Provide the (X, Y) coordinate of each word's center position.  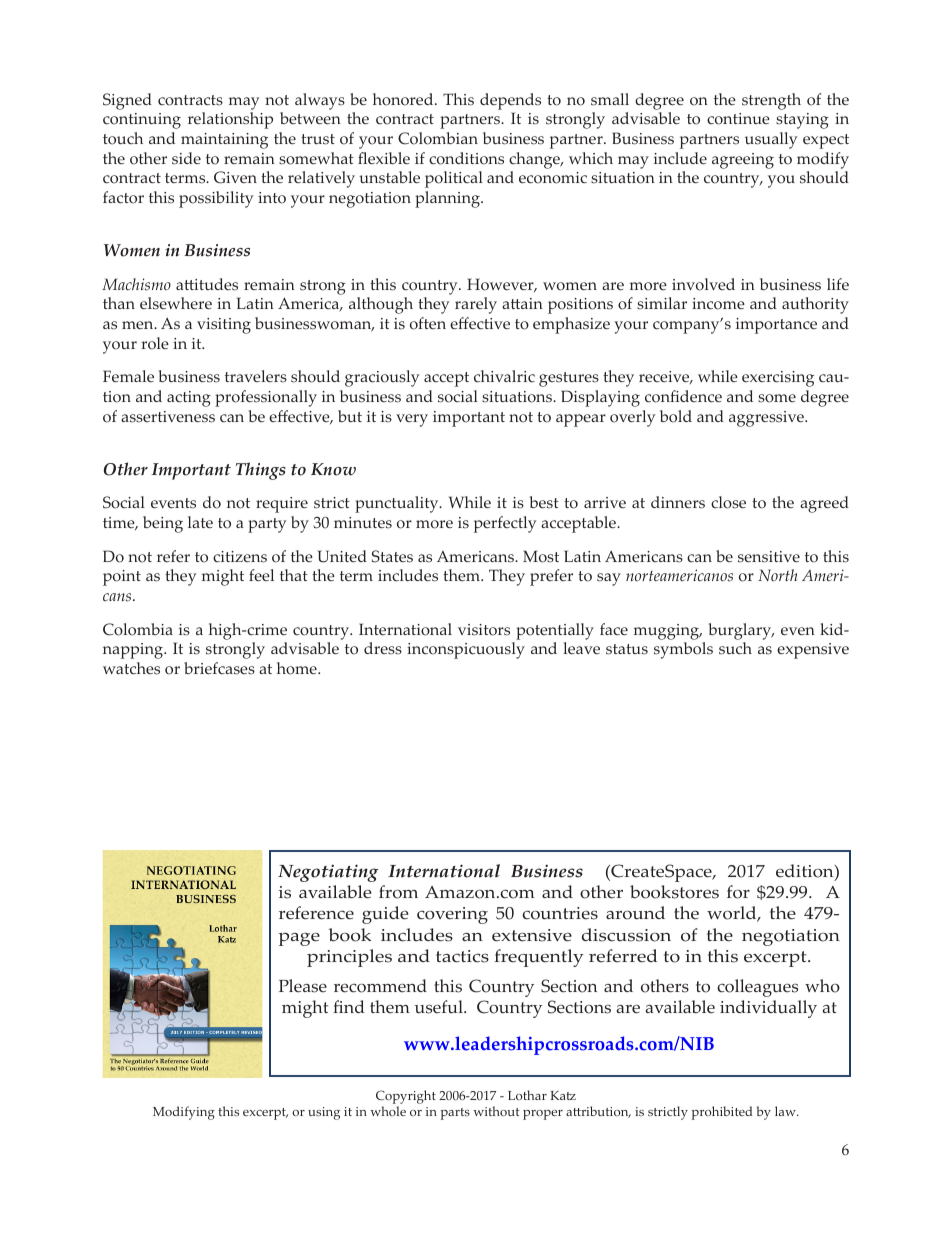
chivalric (504, 376)
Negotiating (328, 873)
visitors (484, 630)
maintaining (224, 141)
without (497, 1111)
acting (189, 399)
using (324, 1113)
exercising (778, 379)
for (738, 892)
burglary (741, 631)
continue (738, 119)
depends (510, 101)
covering (452, 915)
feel (261, 575)
